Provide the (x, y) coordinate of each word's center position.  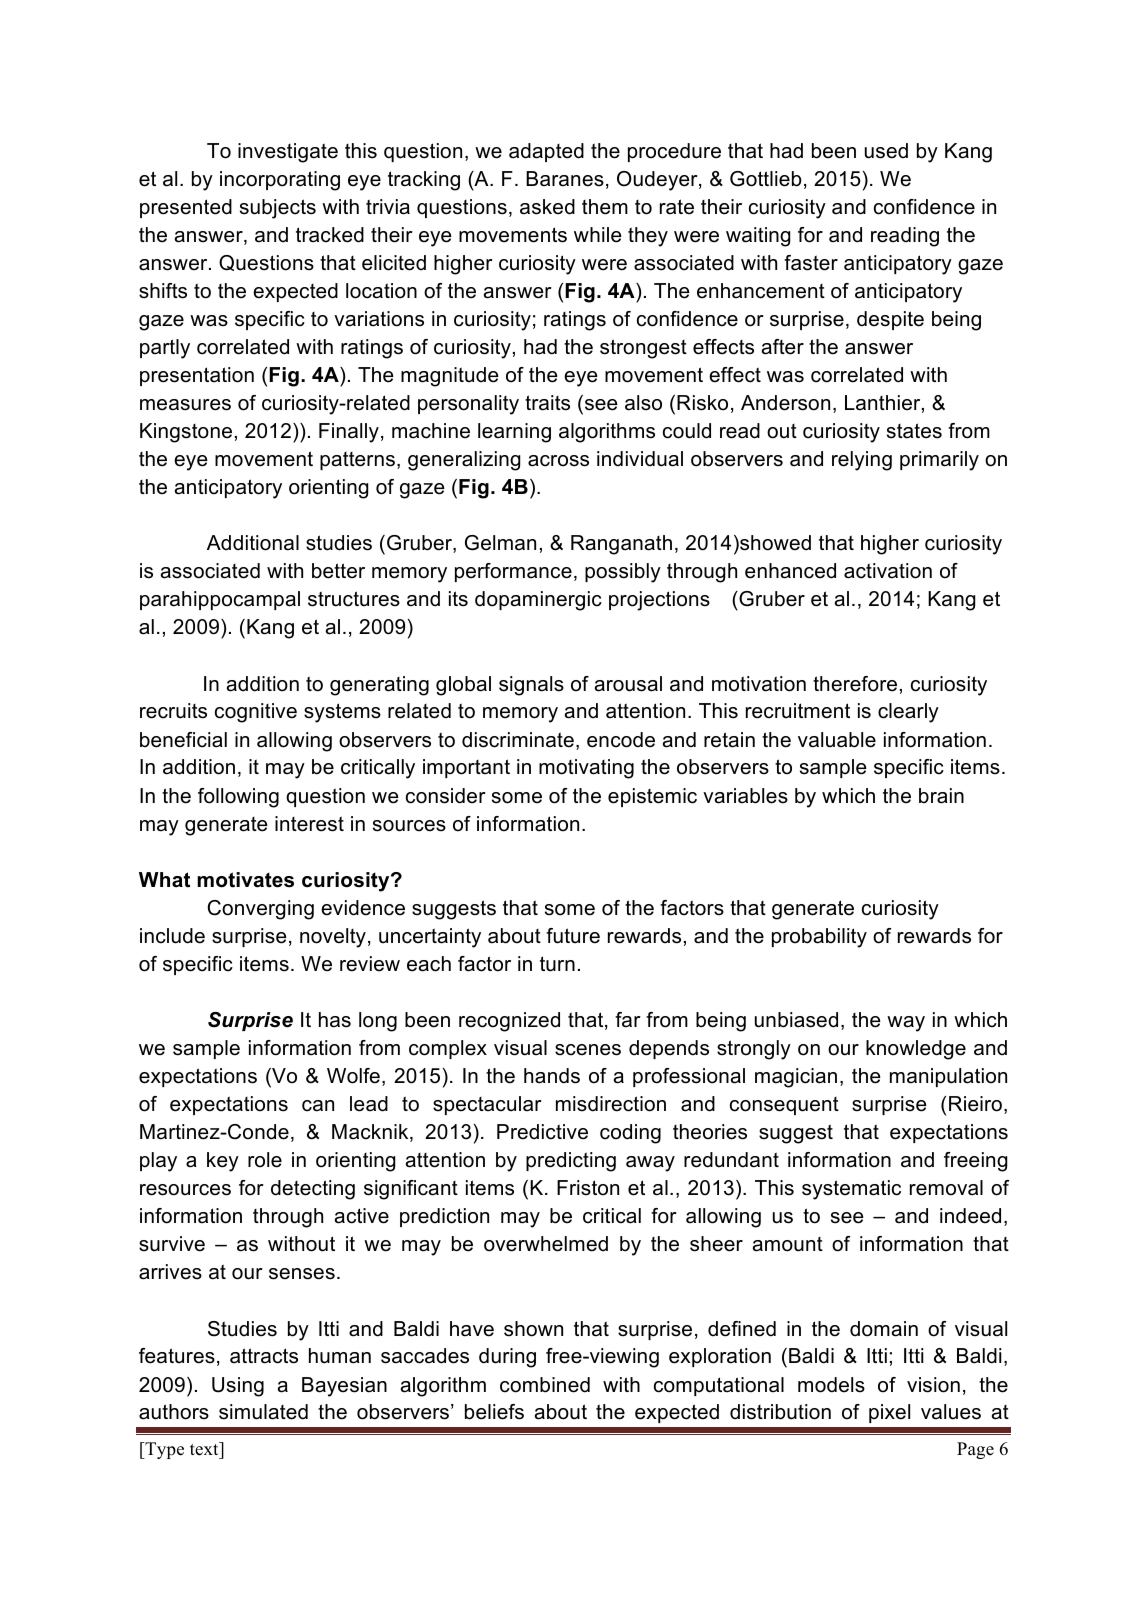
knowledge (916, 1050)
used (886, 151)
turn (557, 964)
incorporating (280, 181)
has (335, 1020)
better (338, 571)
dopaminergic (538, 601)
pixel (889, 1413)
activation (888, 571)
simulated (263, 1412)
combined (545, 1385)
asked (547, 207)
